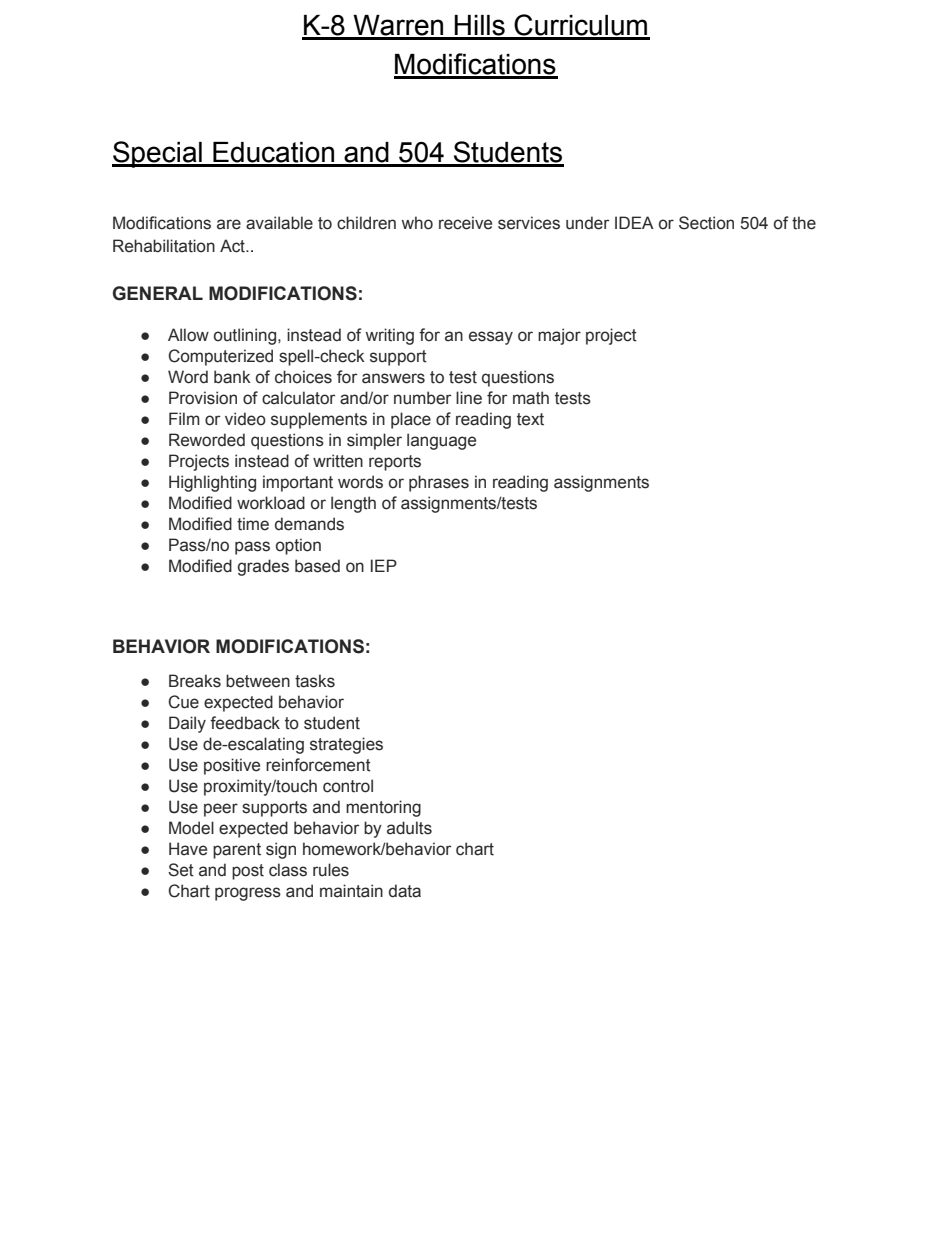 This document has width=952, height=1233. What do you see at coordinates (439, 483) in the document?
I see `phrases` at bounding box center [439, 483].
